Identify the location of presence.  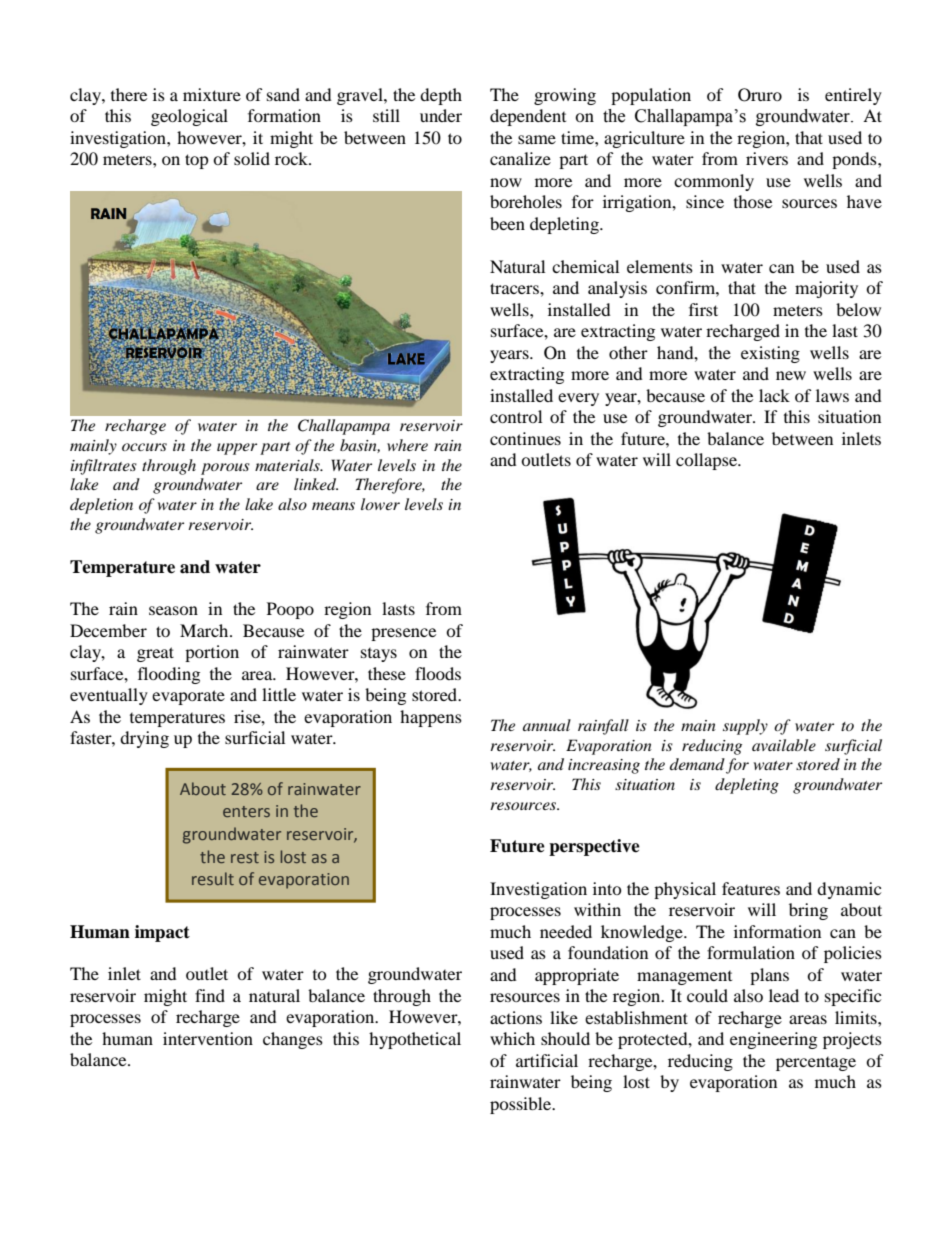
(403, 634).
